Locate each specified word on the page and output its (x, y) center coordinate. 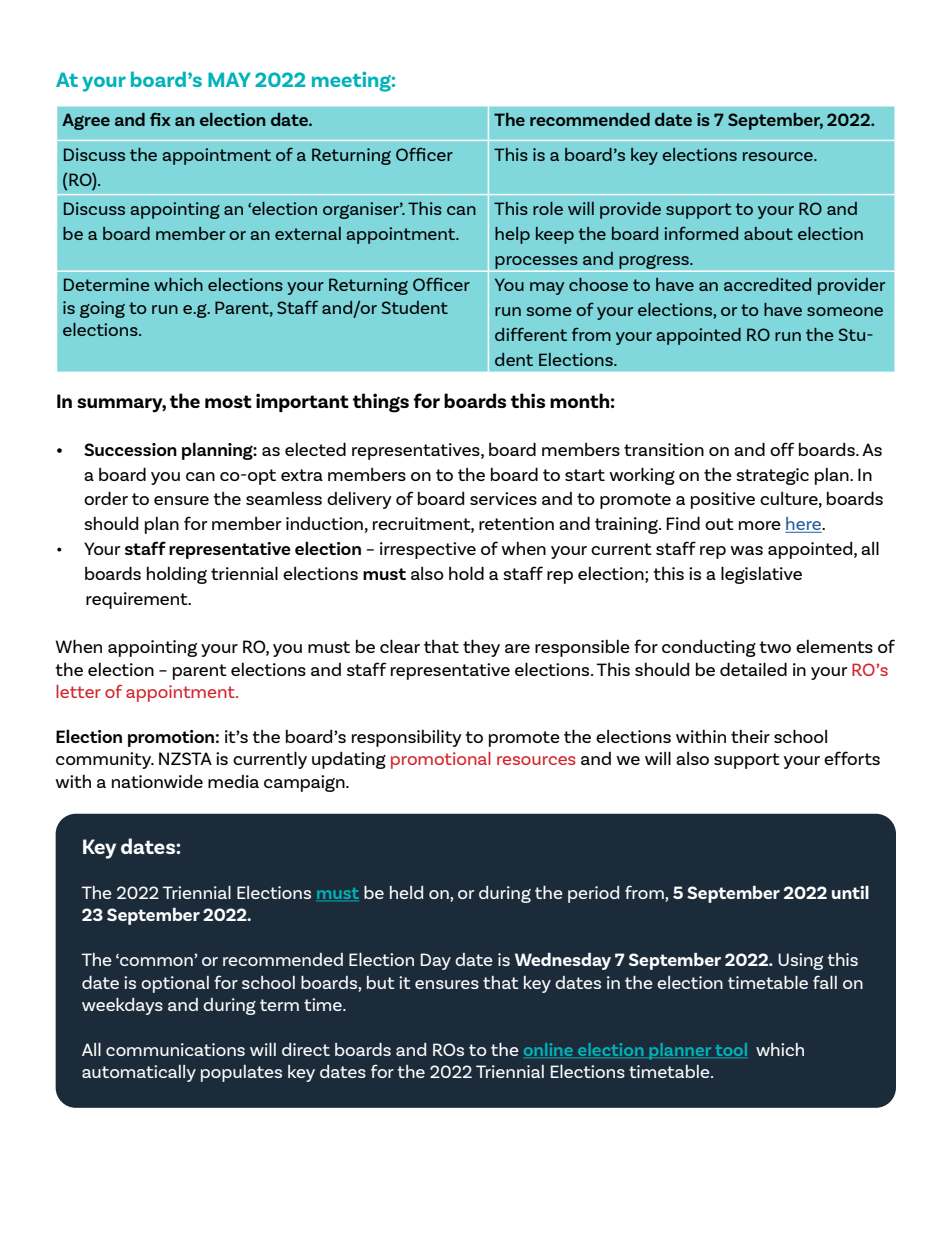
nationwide (157, 781)
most (228, 401)
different (531, 334)
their (750, 736)
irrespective (428, 550)
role (548, 208)
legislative (761, 575)
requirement (138, 600)
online (549, 1050)
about (768, 233)
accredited (767, 284)
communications (175, 1049)
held (406, 892)
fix (160, 119)
